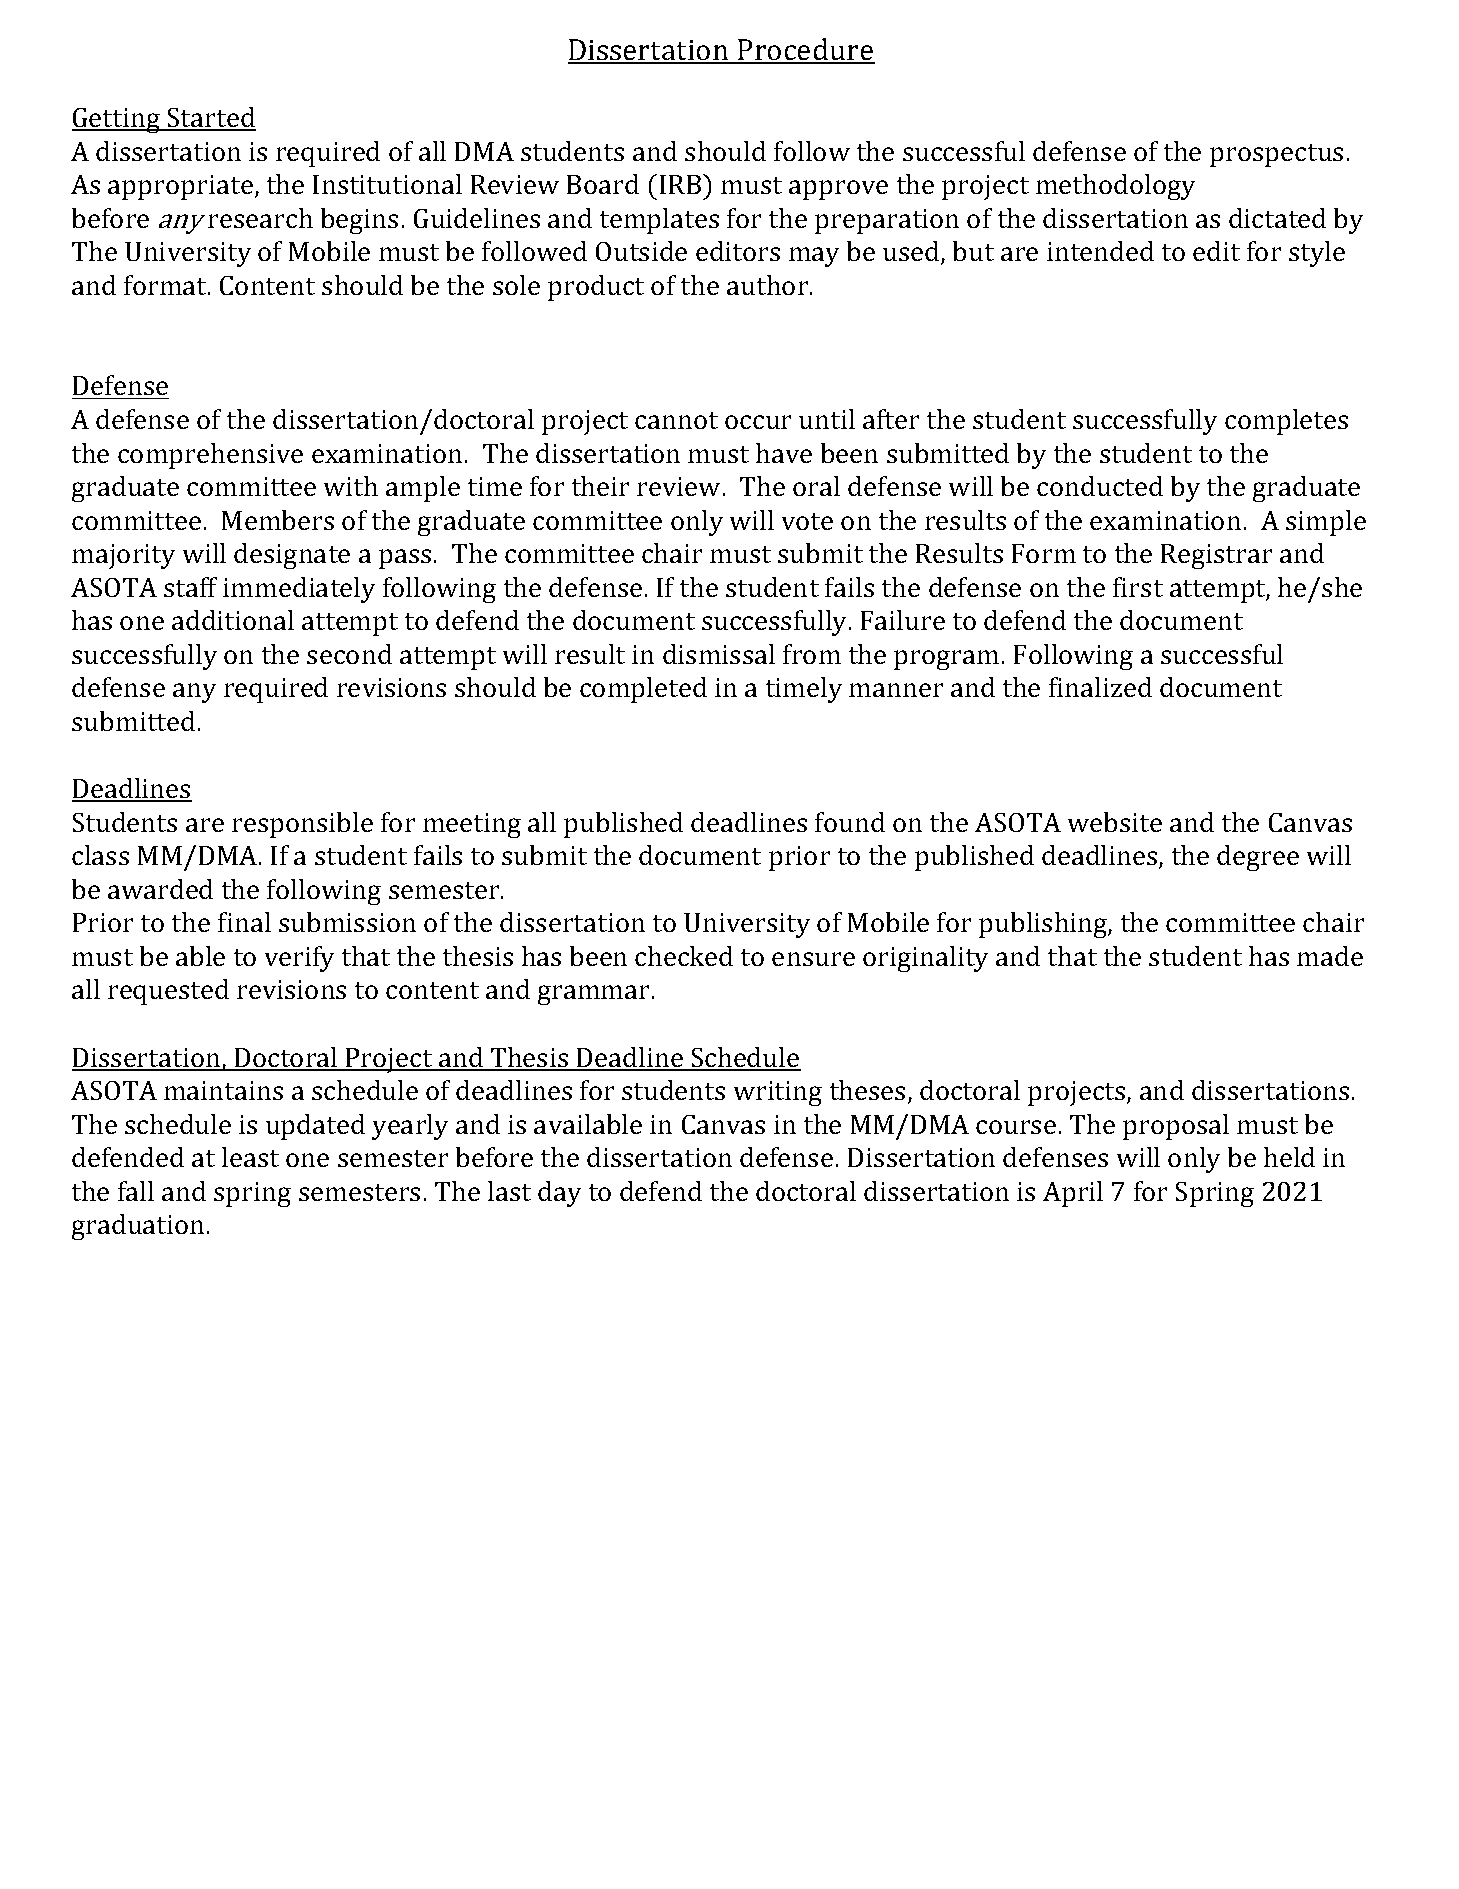 This screenshot has height=1889, width=1459. What do you see at coordinates (805, 50) in the screenshot?
I see `Procedure` at bounding box center [805, 50].
